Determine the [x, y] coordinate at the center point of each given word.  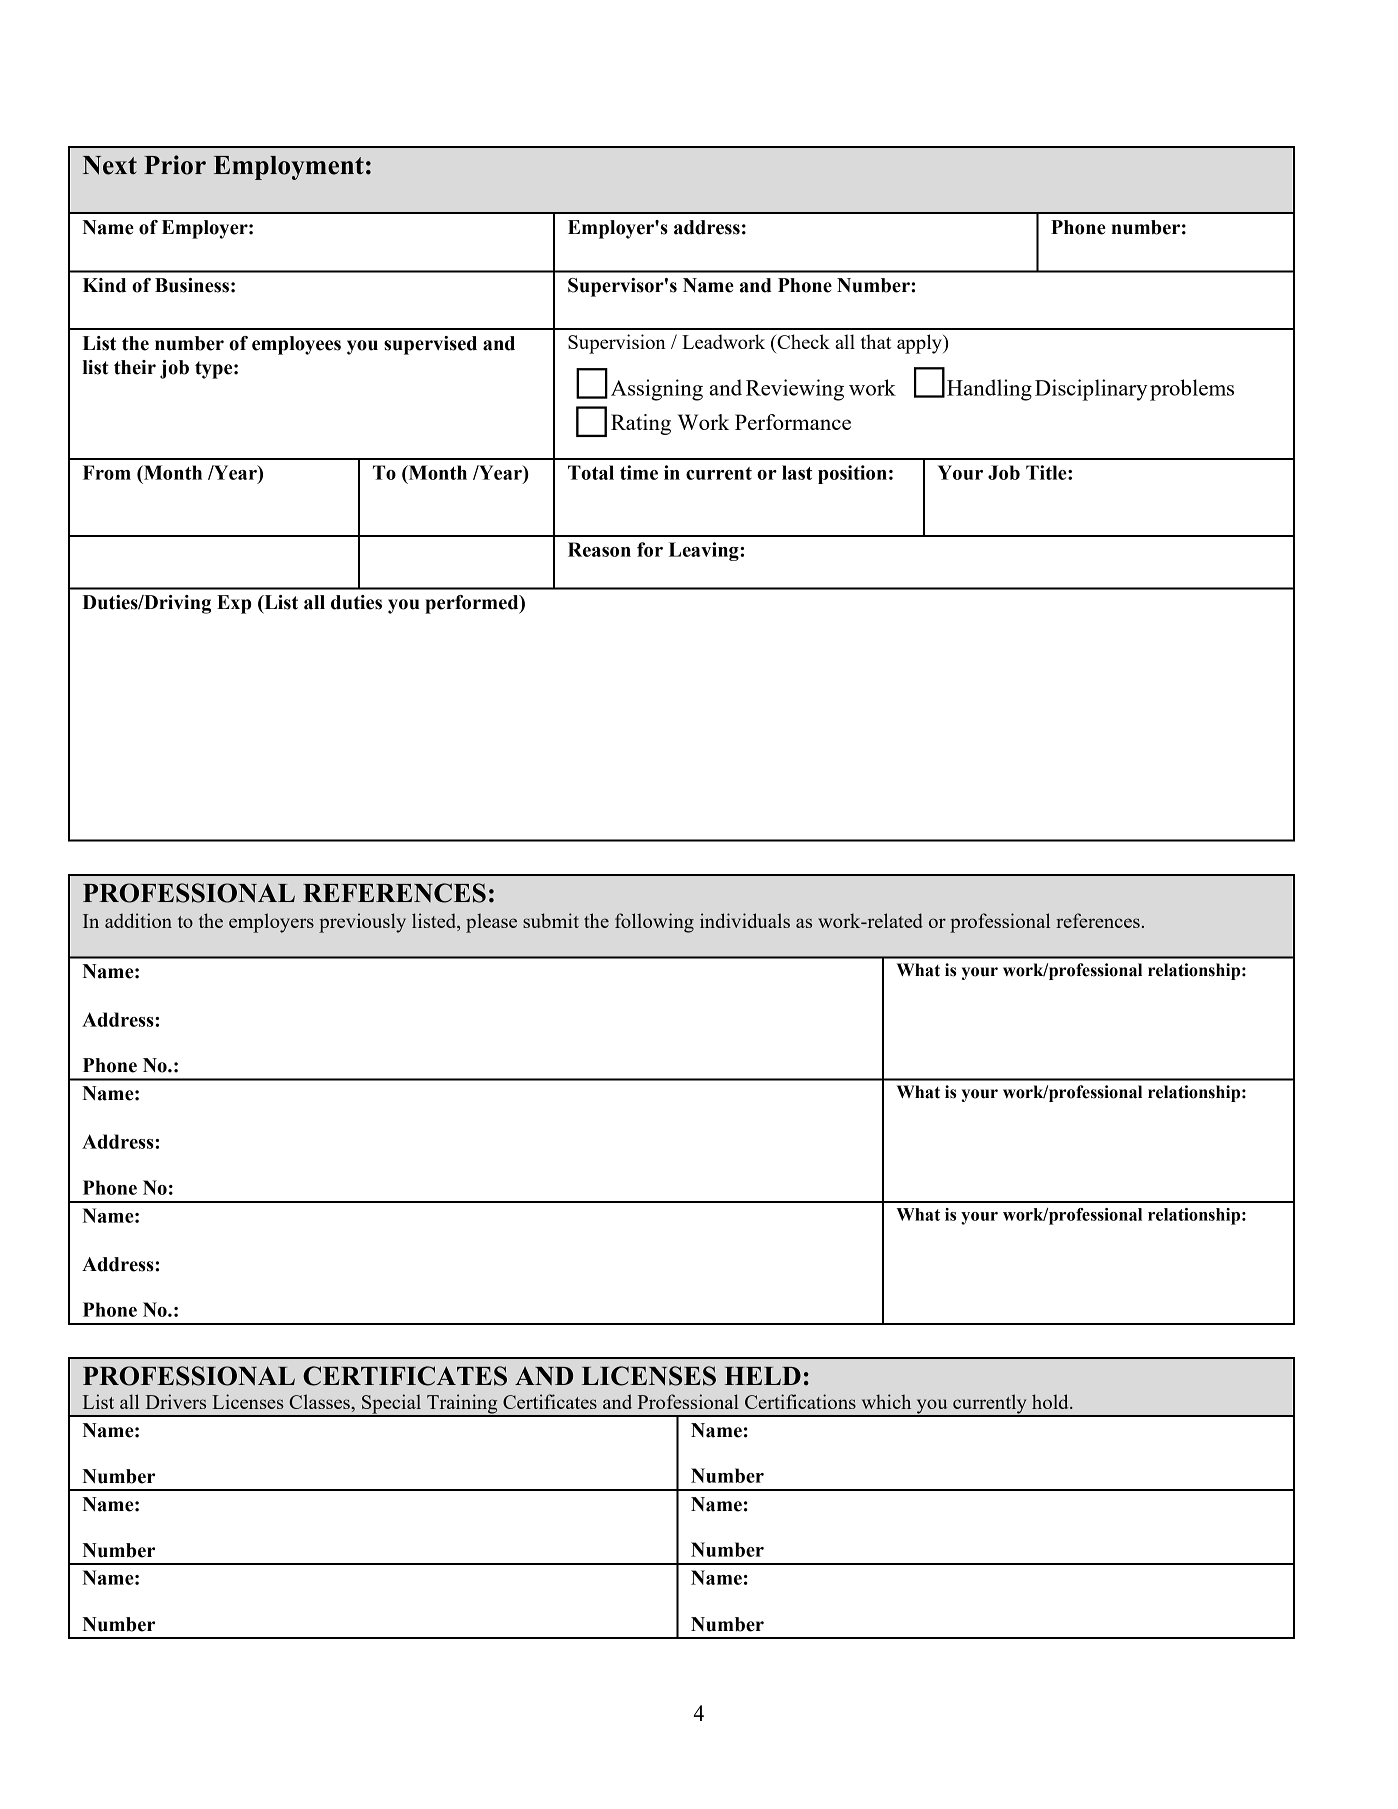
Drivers [176, 1401]
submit [551, 920]
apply [920, 344]
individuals [745, 920]
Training [462, 1405]
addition [138, 920]
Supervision [617, 344]
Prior [175, 165]
